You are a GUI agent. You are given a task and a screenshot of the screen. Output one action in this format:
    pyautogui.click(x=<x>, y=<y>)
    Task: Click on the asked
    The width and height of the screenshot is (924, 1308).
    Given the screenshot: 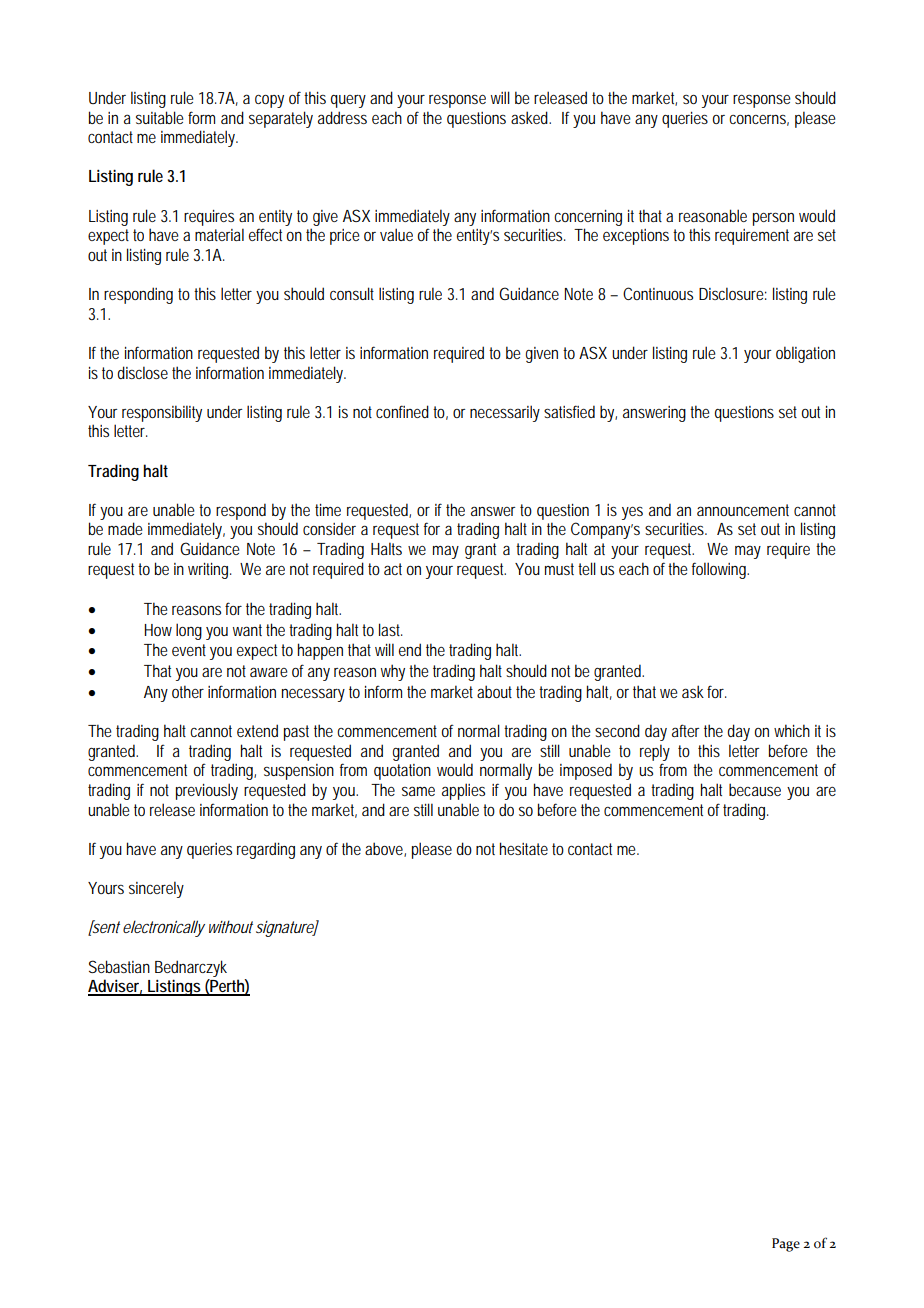 What is the action you would take?
    pyautogui.click(x=531, y=117)
